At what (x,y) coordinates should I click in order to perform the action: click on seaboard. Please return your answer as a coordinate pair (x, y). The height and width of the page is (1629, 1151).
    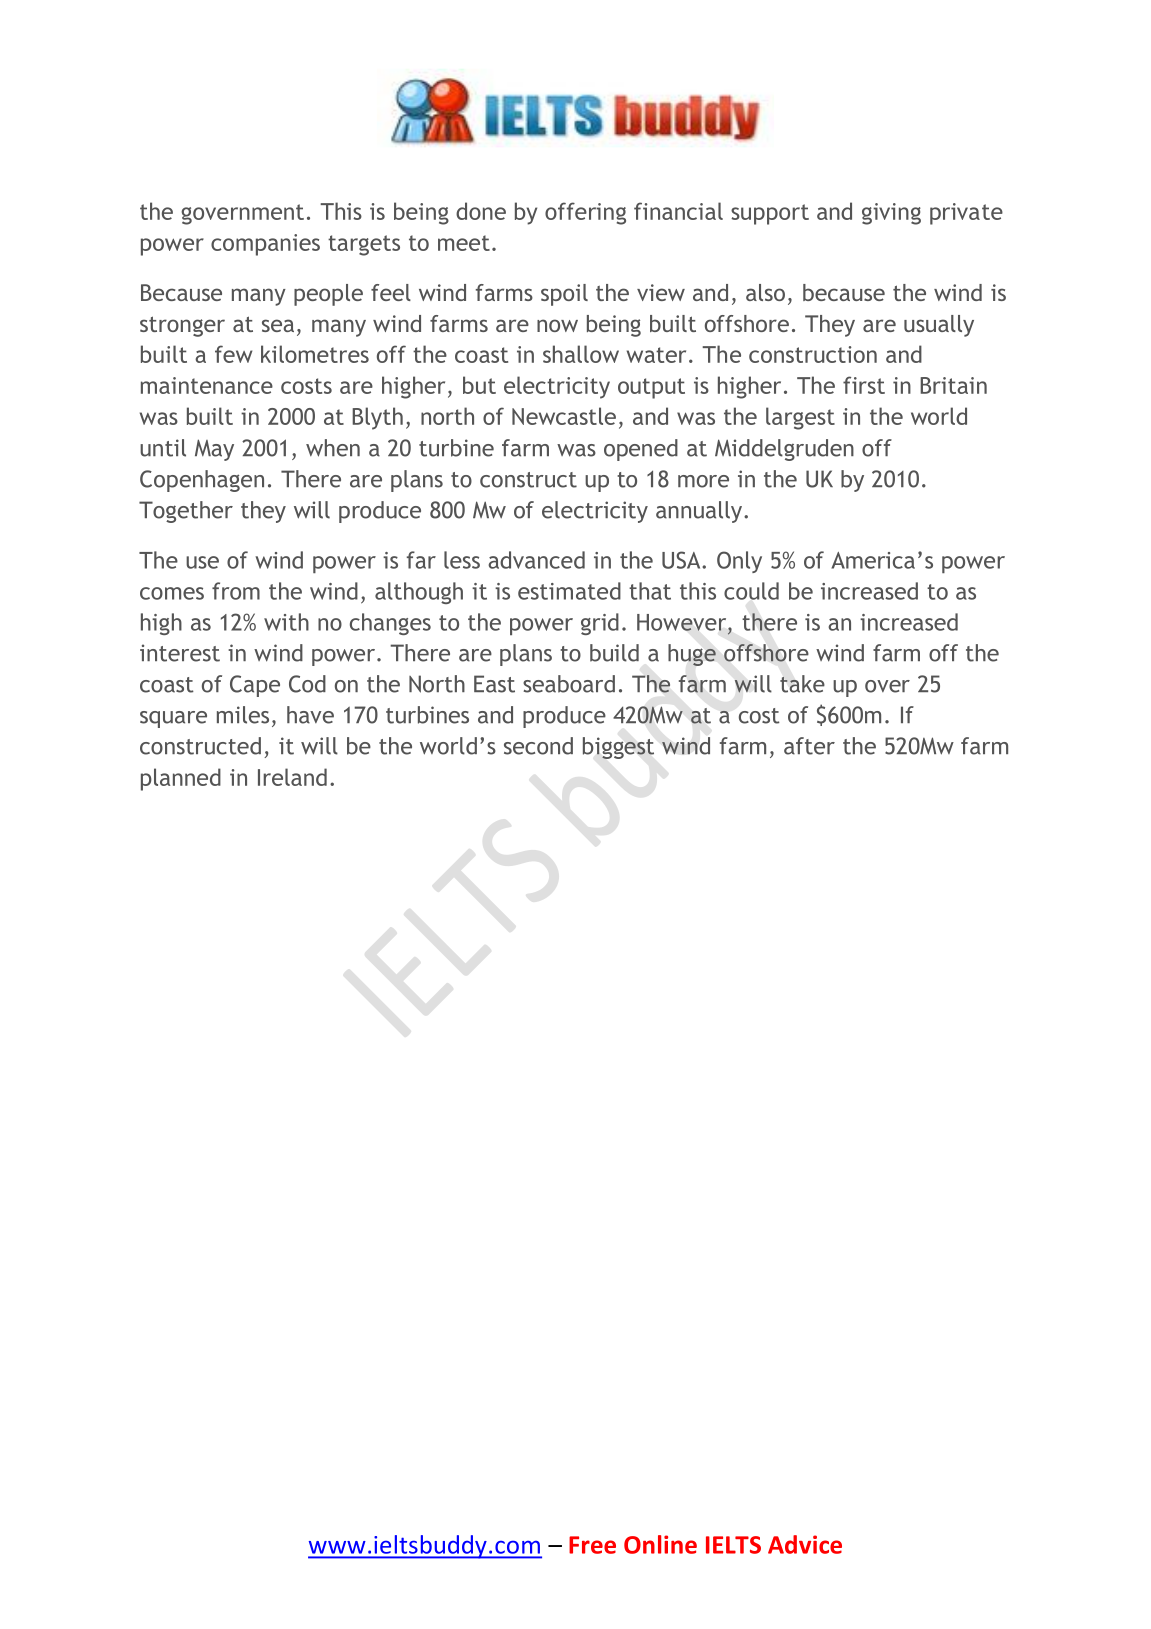
    Looking at the image, I should click on (569, 684).
